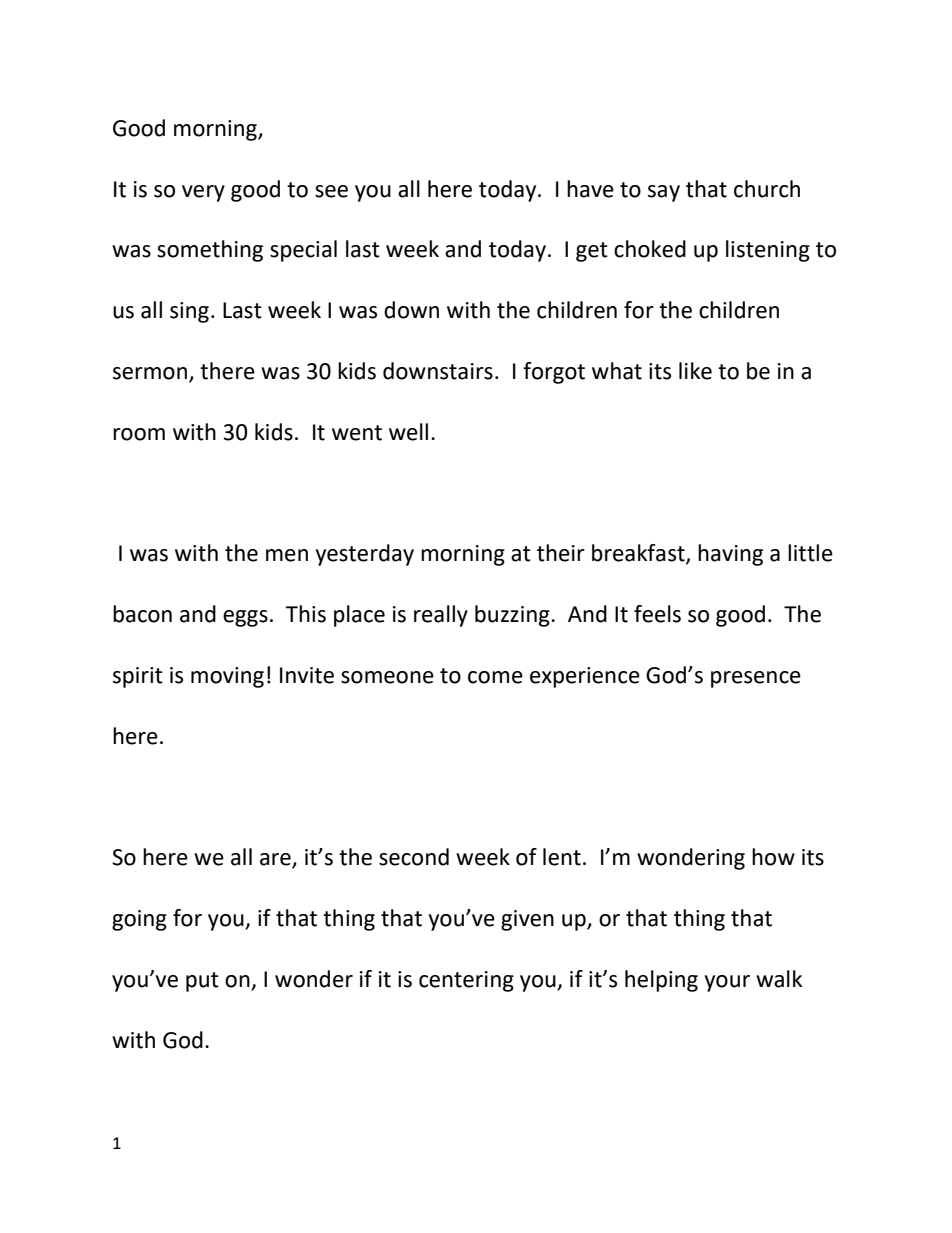  Describe the element at coordinates (590, 189) in the document. I see `have` at that location.
